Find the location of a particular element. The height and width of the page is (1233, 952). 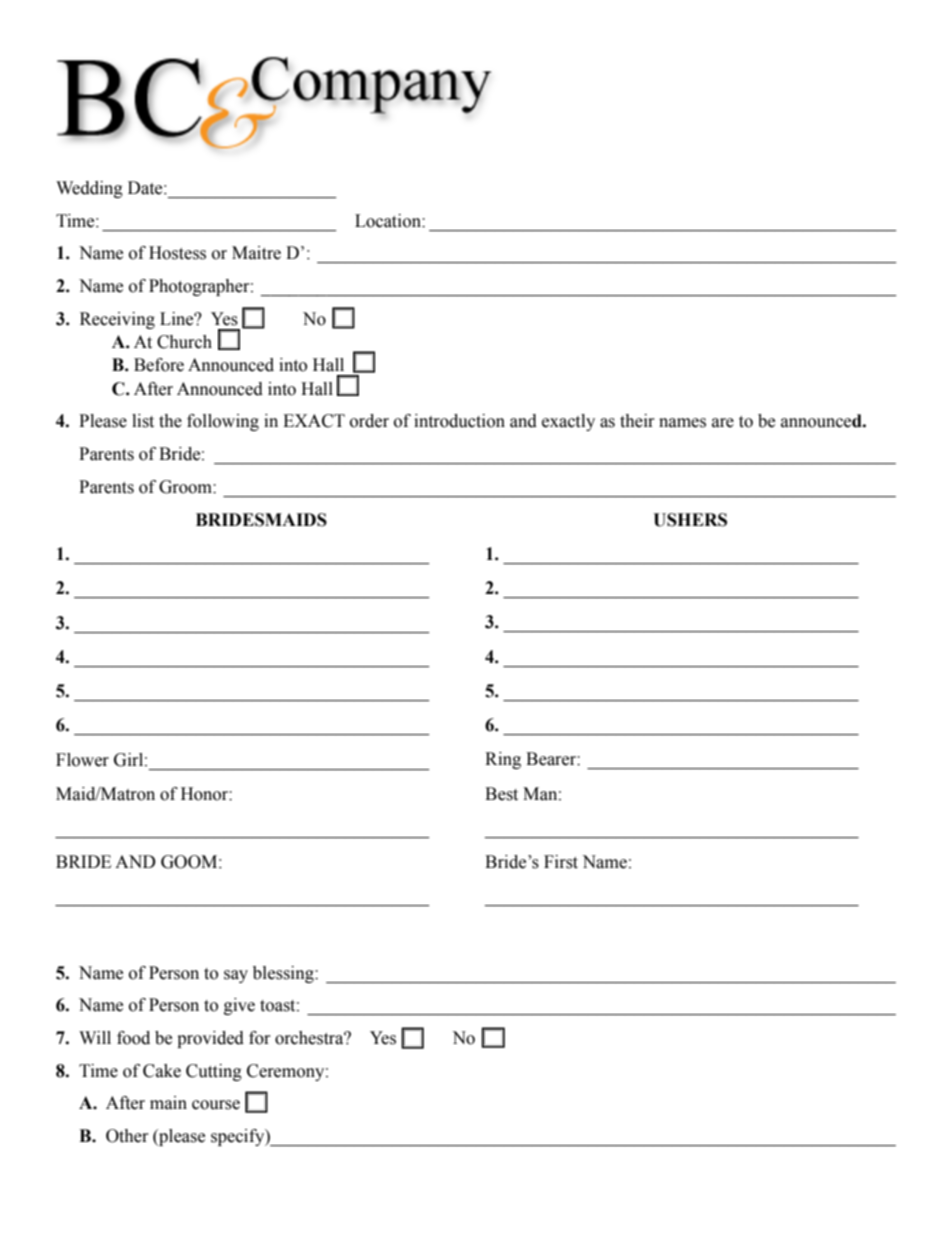

Flower is located at coordinates (82, 760).
